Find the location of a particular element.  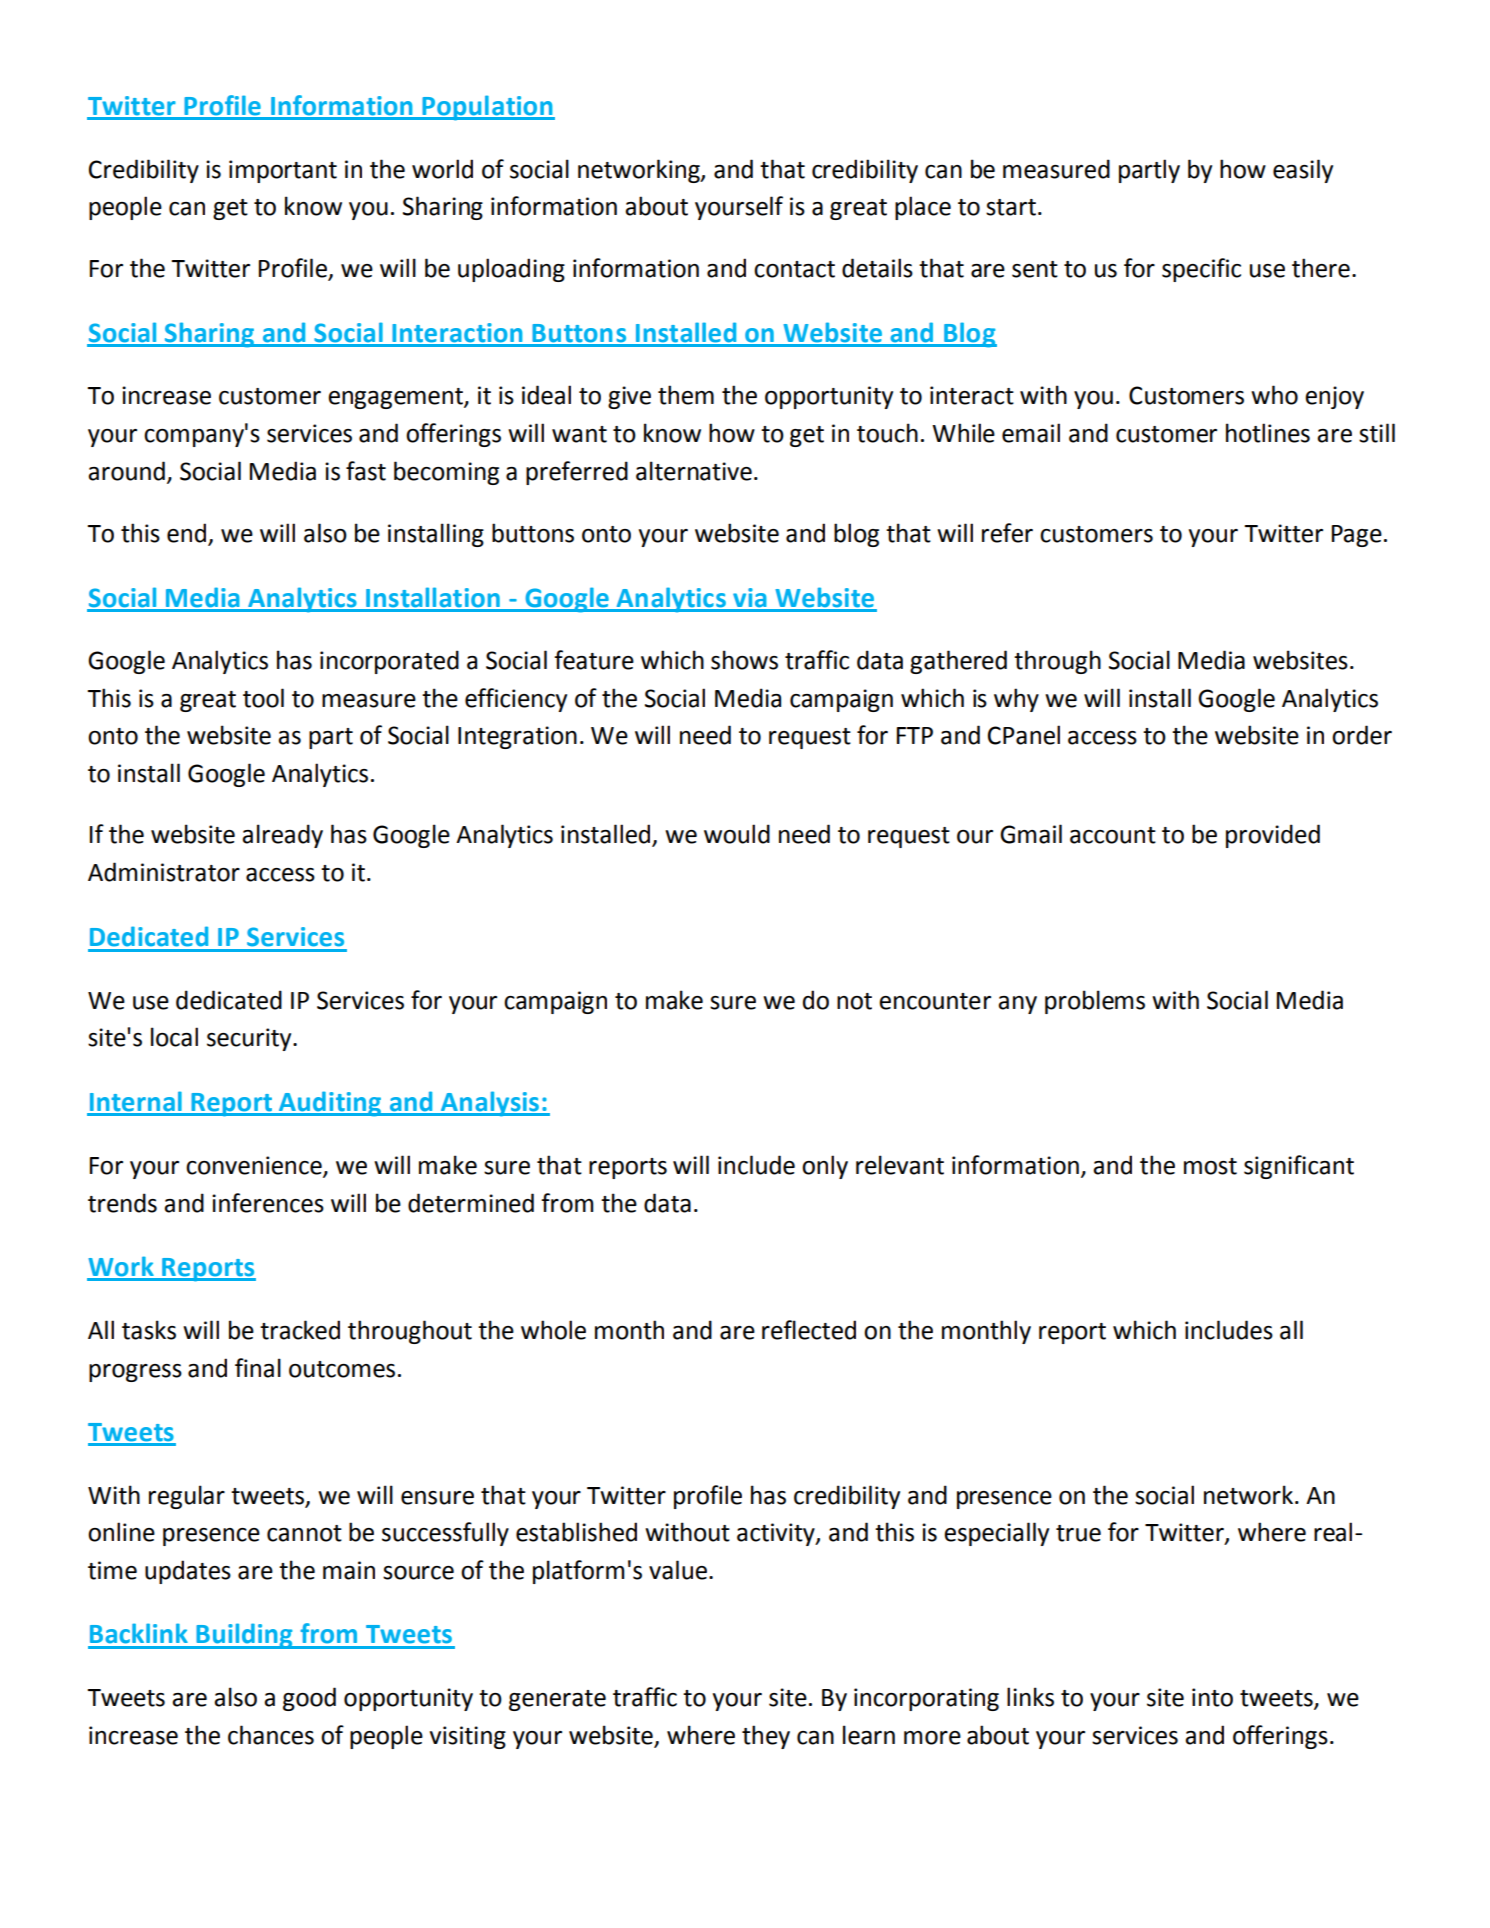

easily is located at coordinates (1303, 171).
